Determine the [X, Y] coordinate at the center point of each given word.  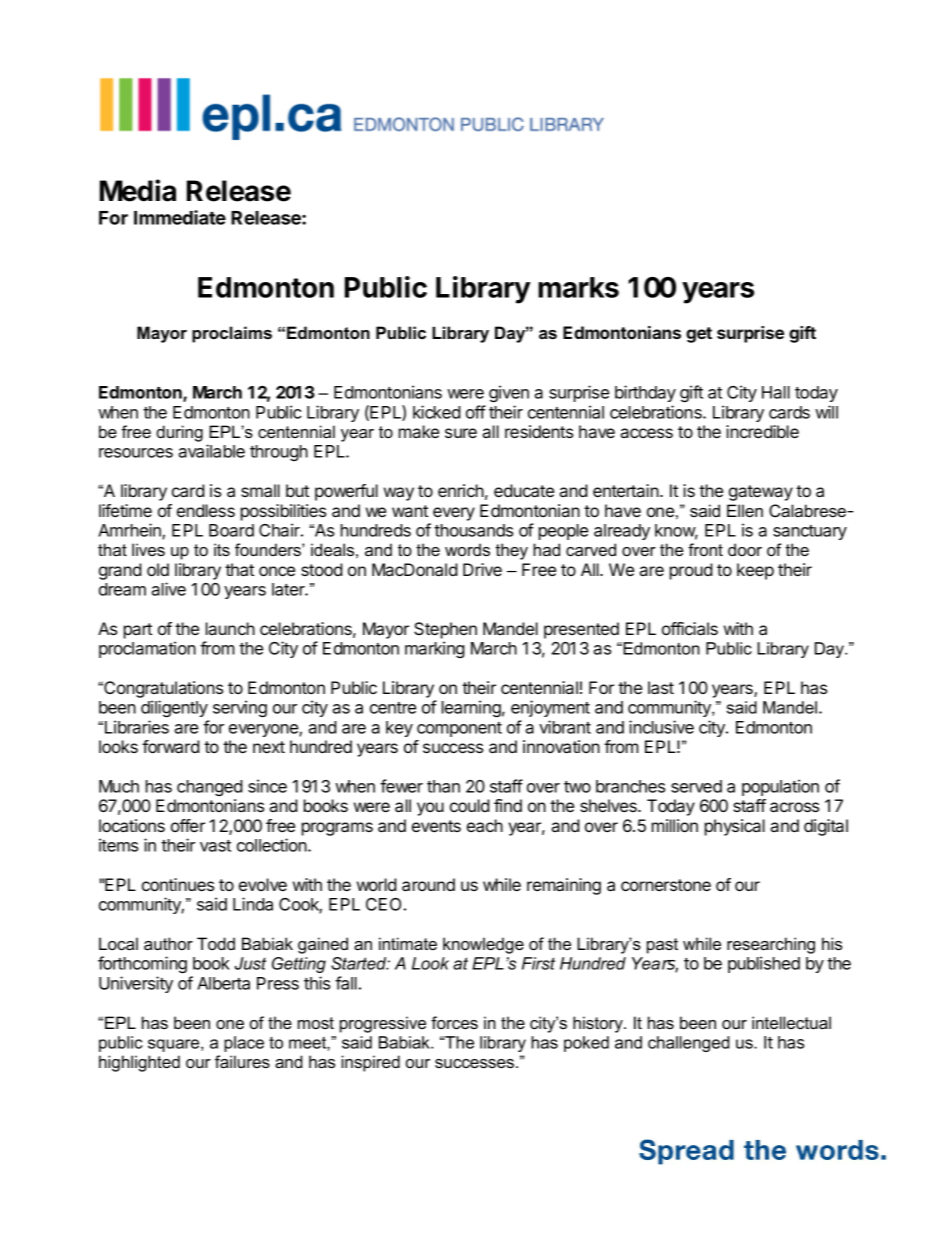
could [470, 805]
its [222, 549]
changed [210, 788]
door [745, 549]
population [780, 787]
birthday [645, 393]
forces [454, 1022]
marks [578, 287]
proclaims [232, 334]
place [244, 1044]
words [467, 549]
